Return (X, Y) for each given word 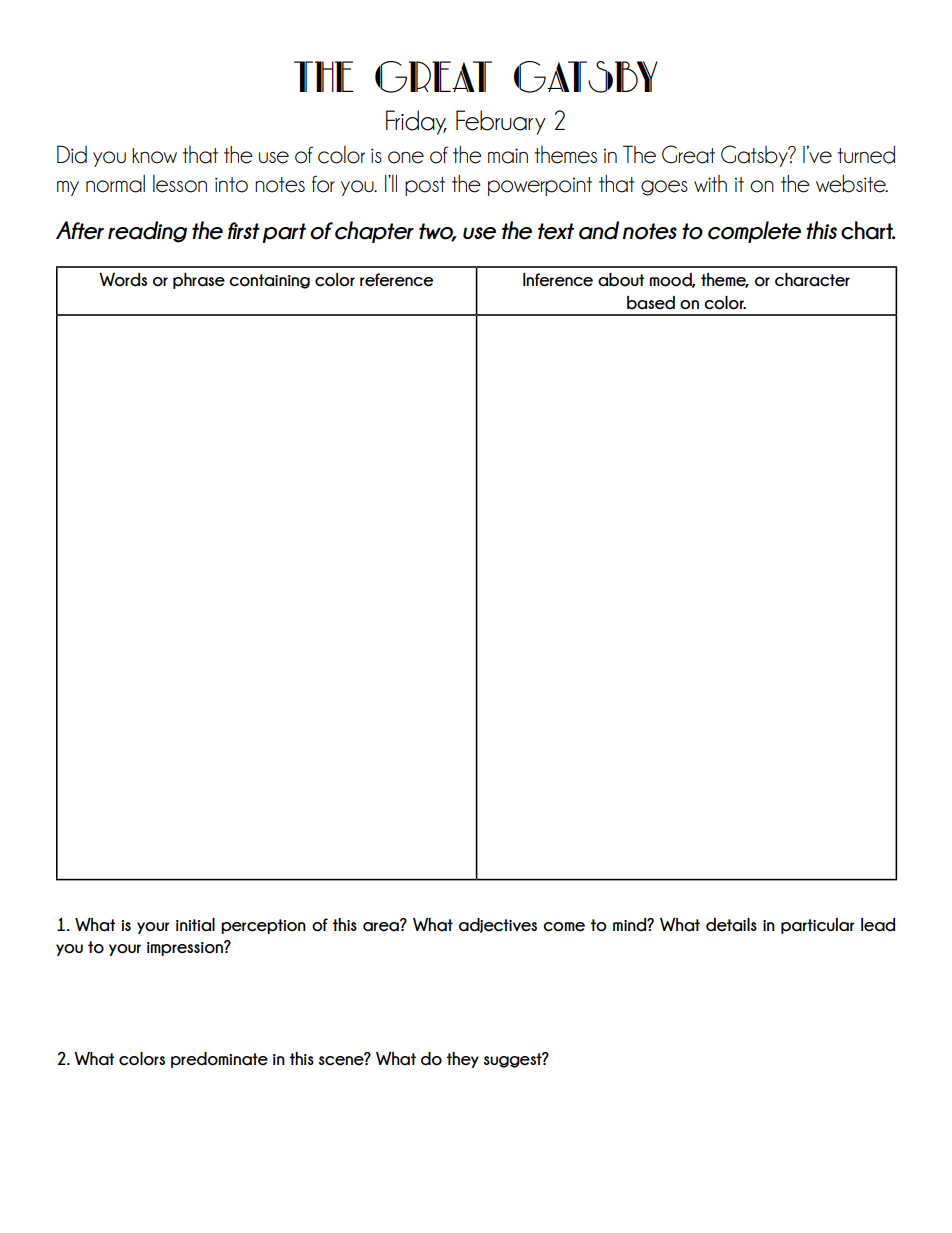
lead (878, 925)
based (651, 303)
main (508, 156)
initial (195, 925)
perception (263, 926)
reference (396, 280)
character (812, 280)
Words (123, 280)
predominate (219, 1060)
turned (866, 155)
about (621, 280)
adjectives (498, 925)
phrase (199, 281)
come (564, 927)
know (154, 156)
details (731, 925)
